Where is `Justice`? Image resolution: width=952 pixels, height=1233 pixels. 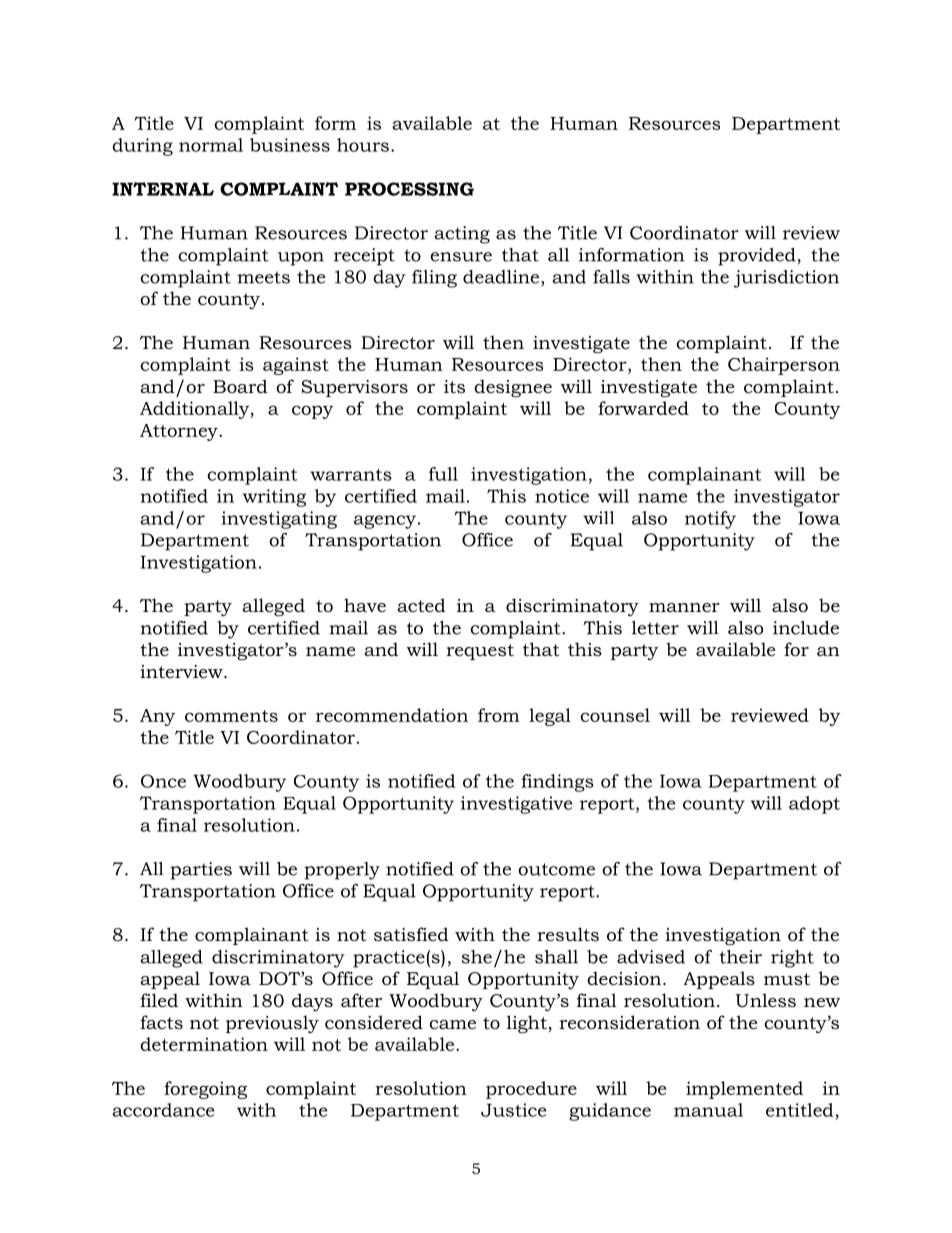 Justice is located at coordinates (513, 1110).
